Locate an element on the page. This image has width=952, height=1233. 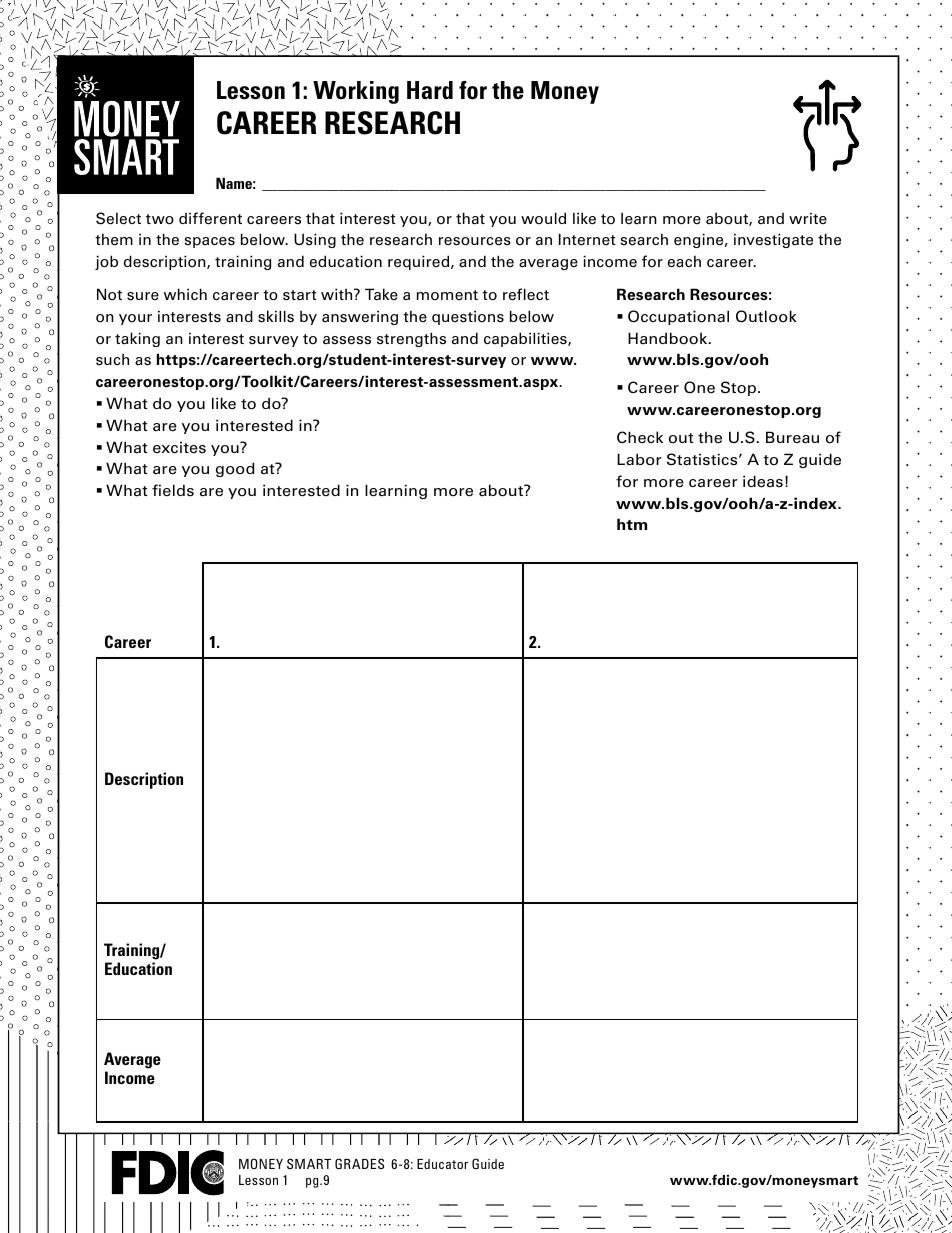
ideas is located at coordinates (763, 481).
